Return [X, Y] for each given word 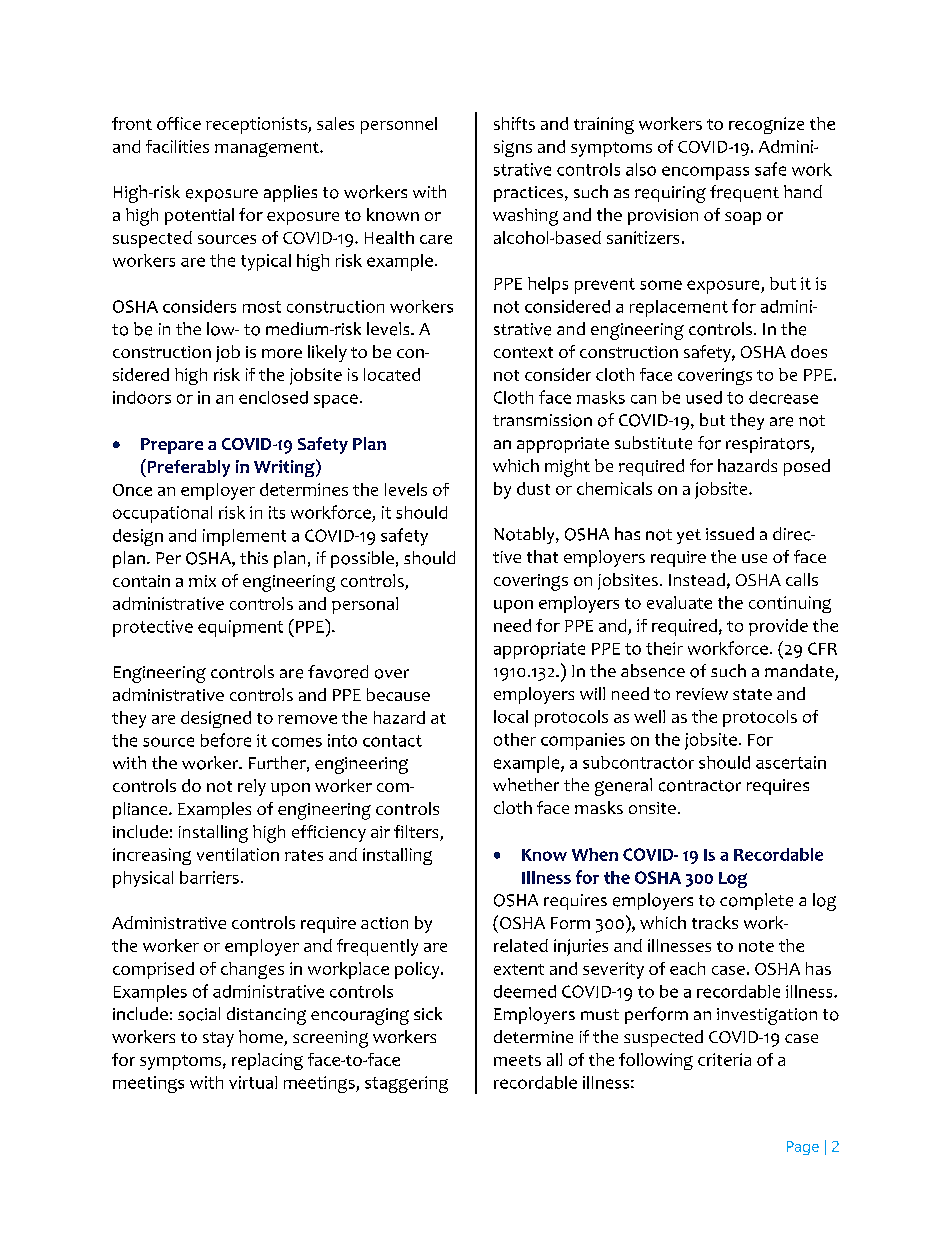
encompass [705, 173]
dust [533, 488]
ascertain [791, 762]
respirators [769, 445]
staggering [406, 1084]
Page [803, 1148]
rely [252, 787]
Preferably [187, 468]
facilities [177, 146]
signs [513, 148]
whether [526, 784]
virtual [253, 1082]
